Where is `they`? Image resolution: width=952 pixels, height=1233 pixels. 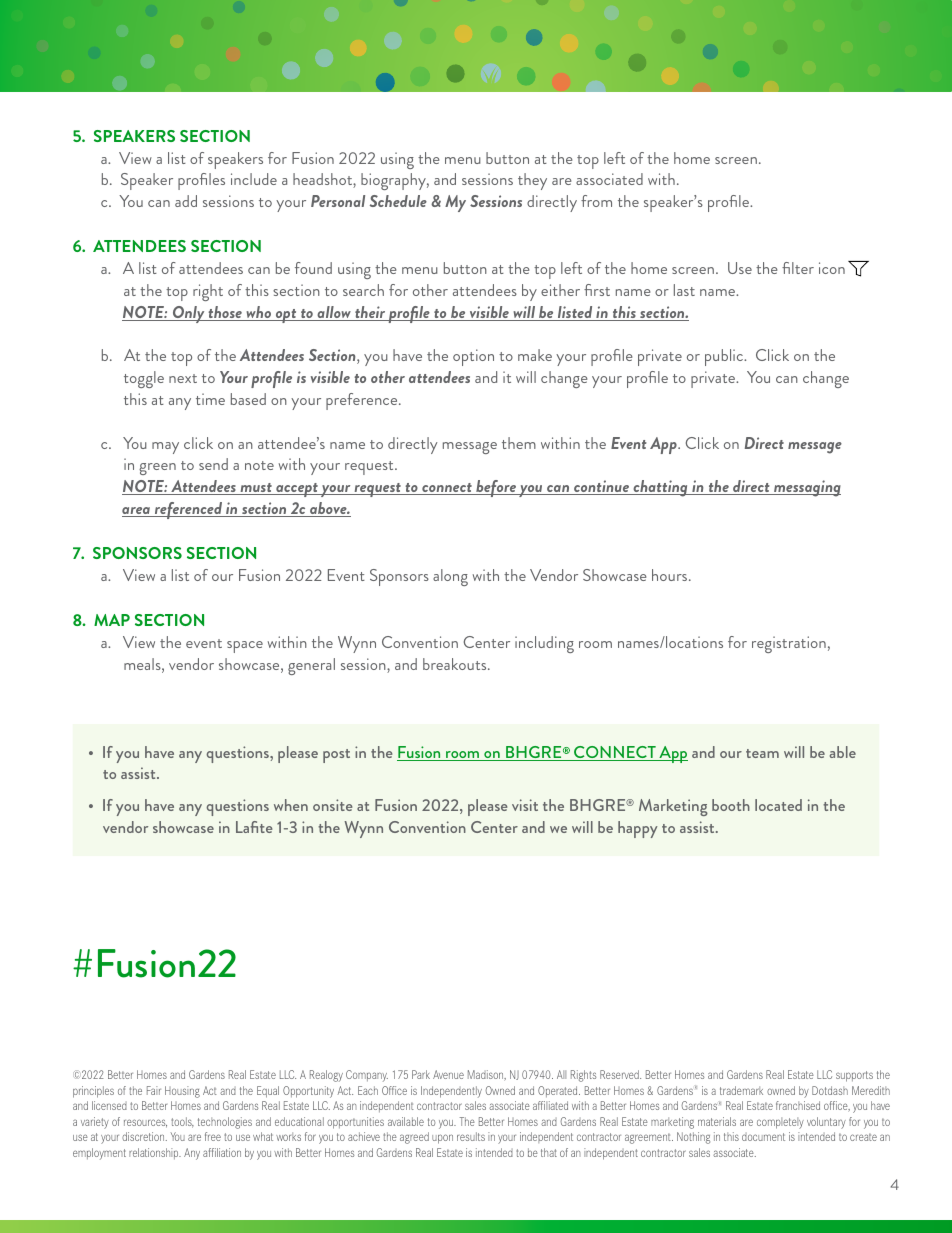 they is located at coordinates (532, 181).
